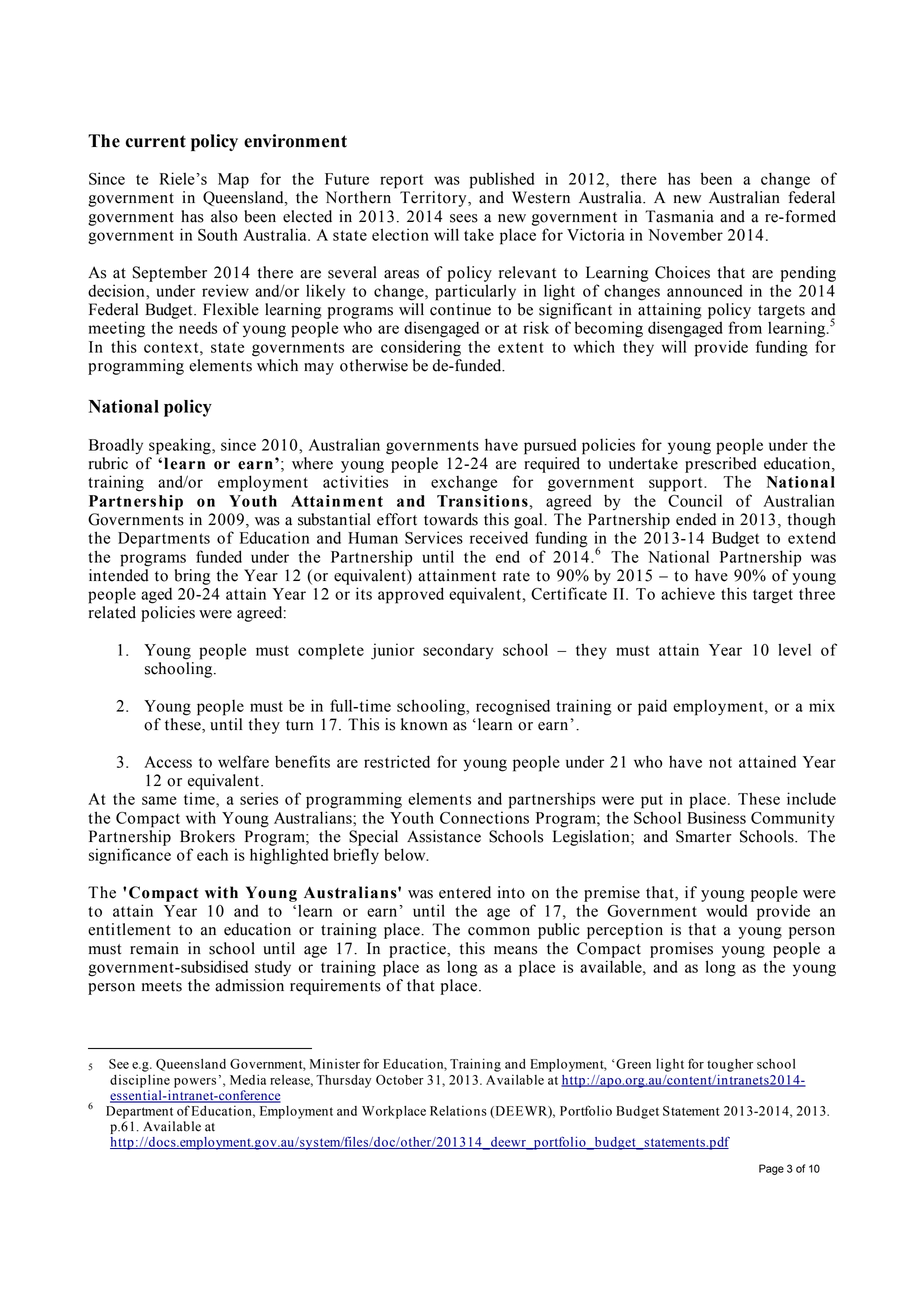 Image resolution: width=924 pixels, height=1308 pixels. Describe the element at coordinates (794, 649) in the screenshot. I see `level` at that location.
